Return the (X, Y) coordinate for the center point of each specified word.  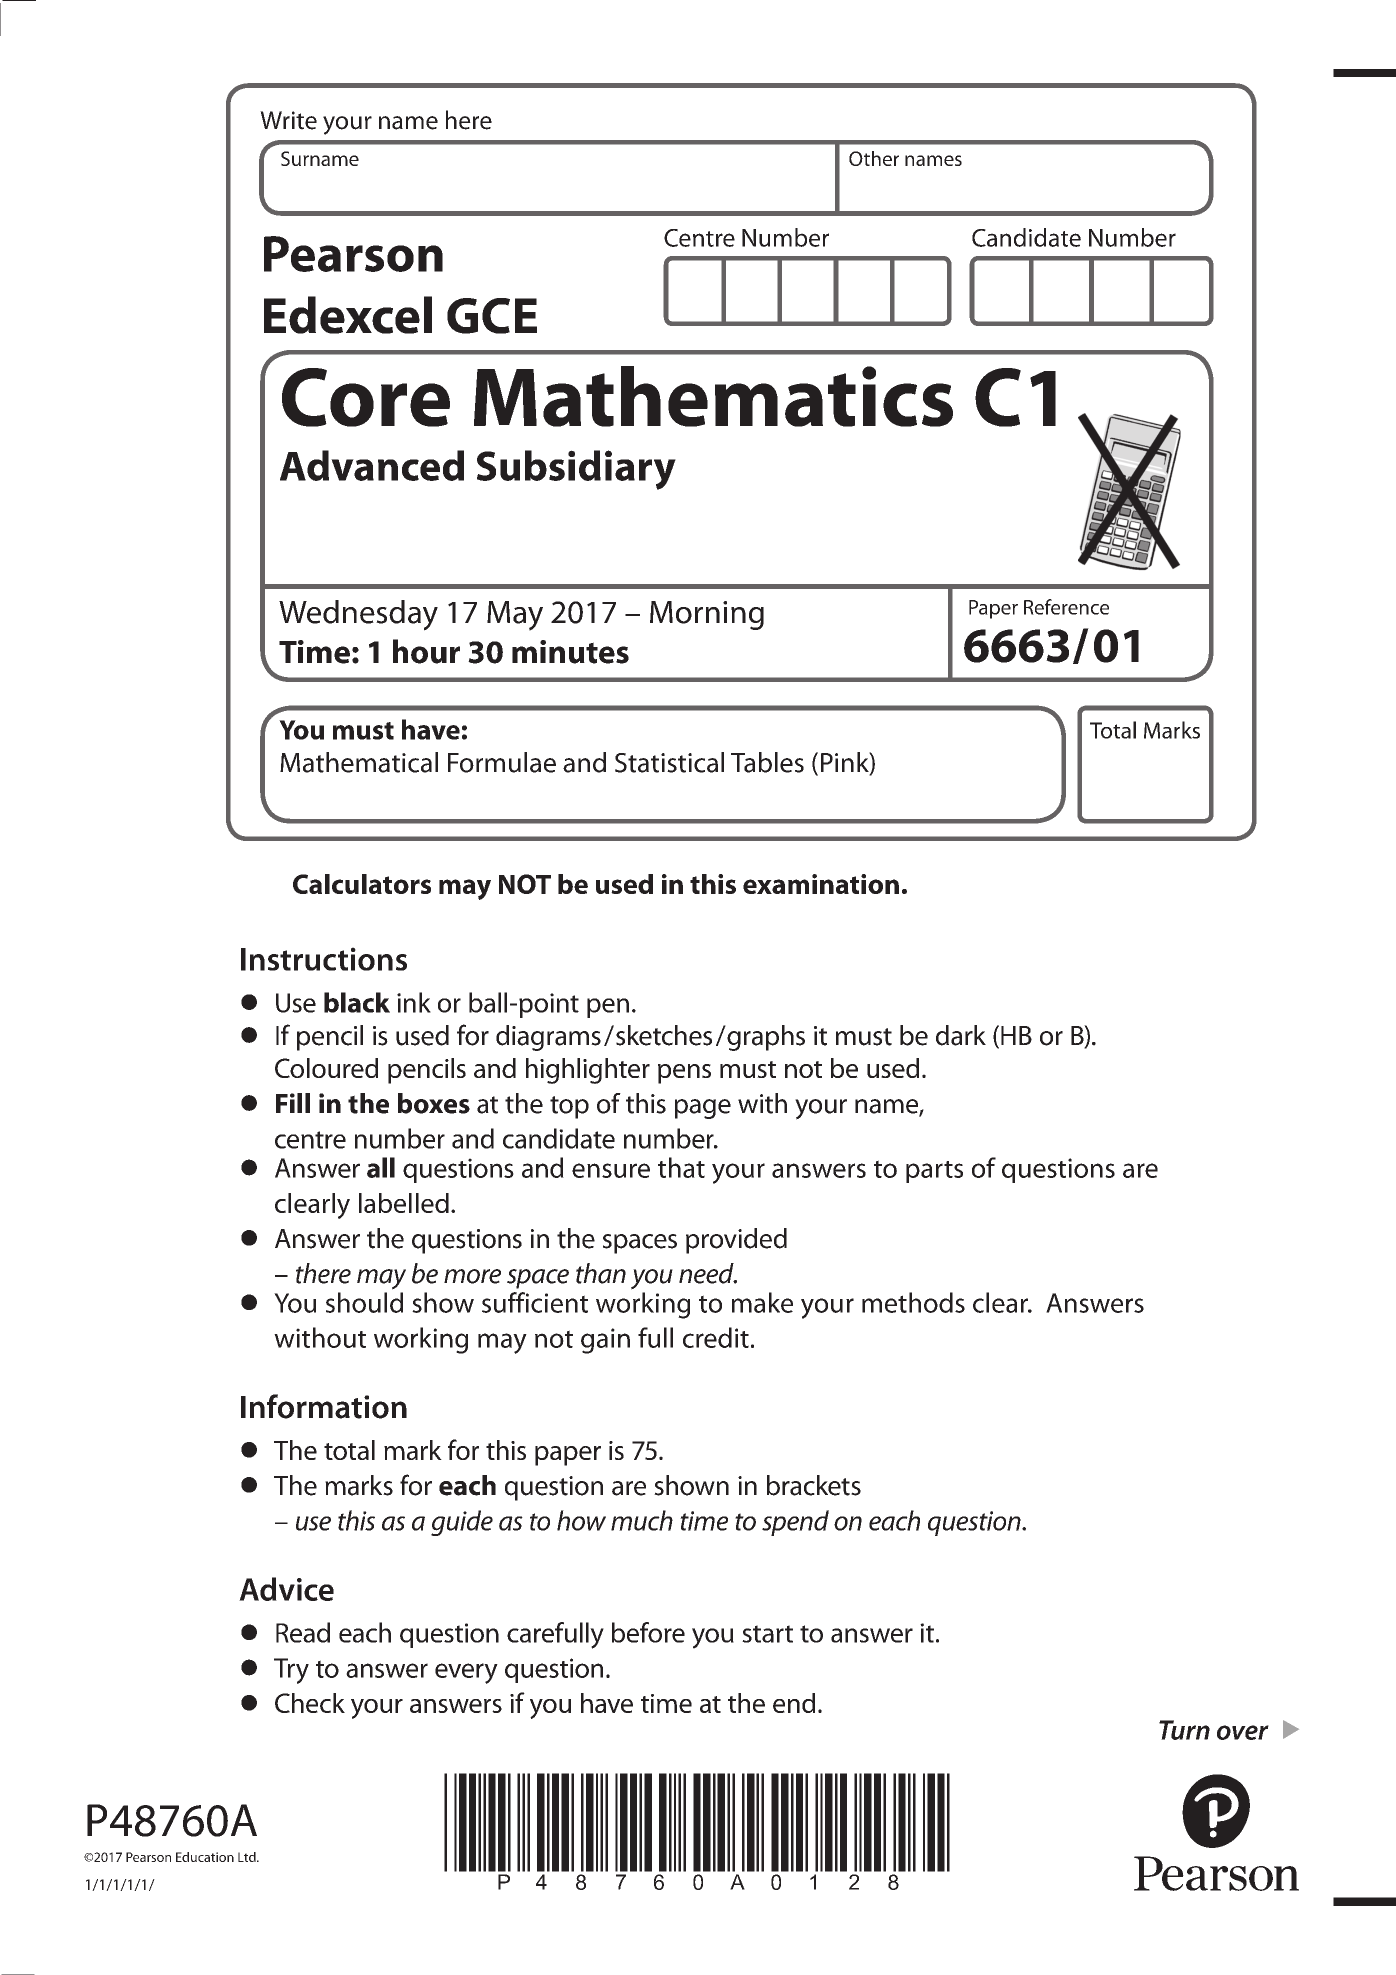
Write (288, 120)
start (767, 1634)
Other (874, 158)
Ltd (248, 1857)
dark (961, 1035)
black (357, 1002)
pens (684, 1074)
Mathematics (713, 396)
